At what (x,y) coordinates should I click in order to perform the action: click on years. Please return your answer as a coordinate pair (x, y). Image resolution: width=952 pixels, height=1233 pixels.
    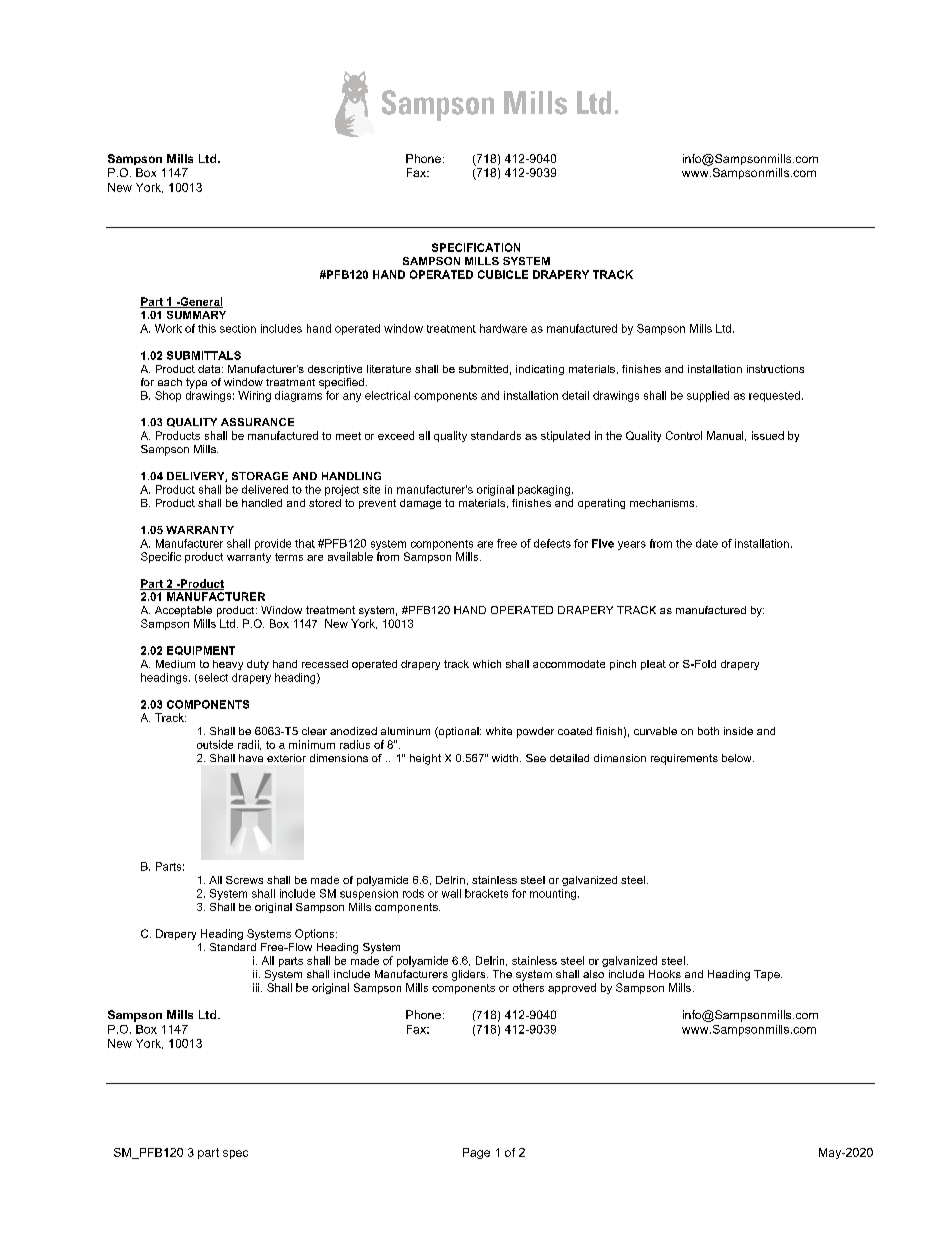
    Looking at the image, I should click on (632, 545).
